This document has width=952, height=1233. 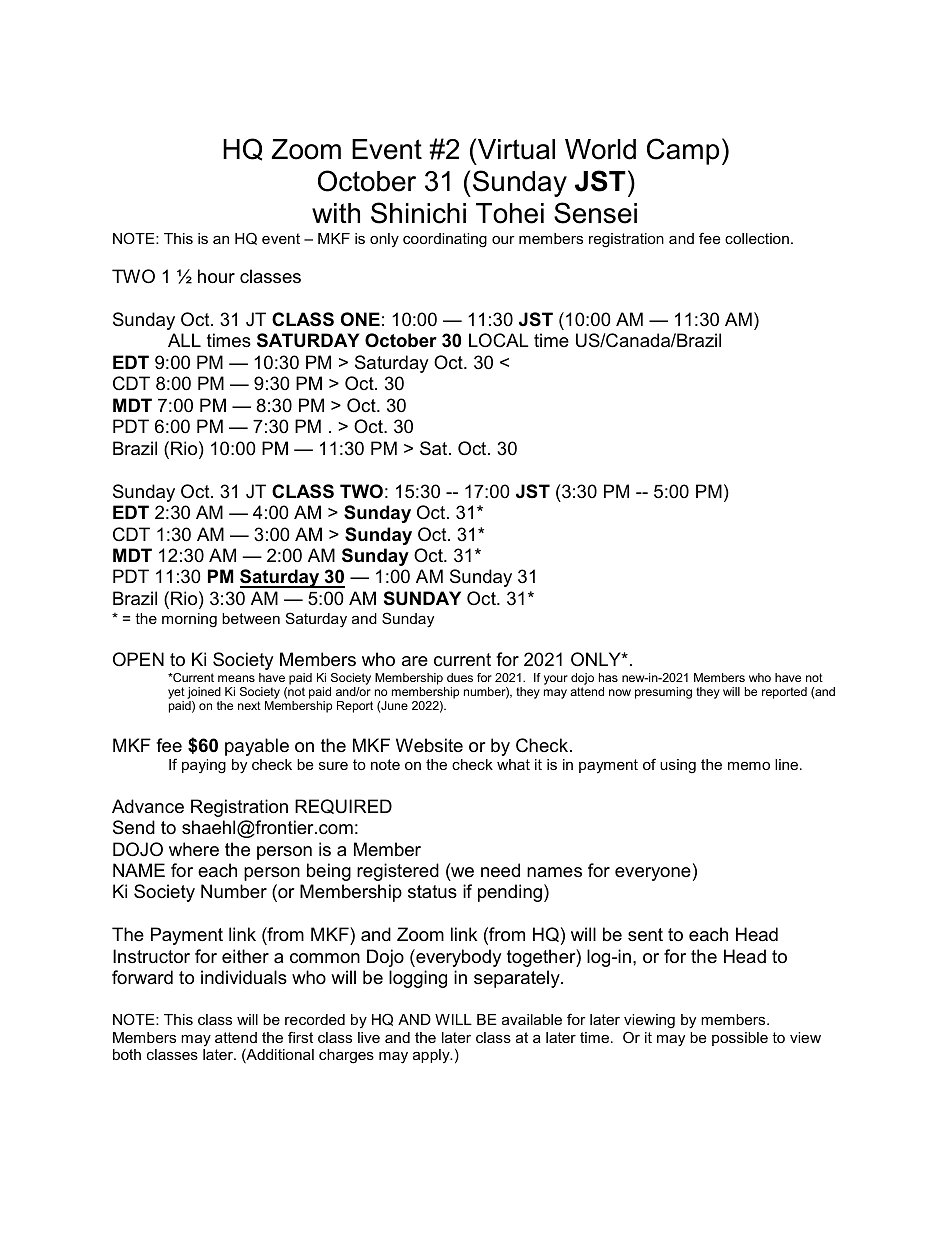 What do you see at coordinates (184, 340) in the document?
I see `ALL` at bounding box center [184, 340].
